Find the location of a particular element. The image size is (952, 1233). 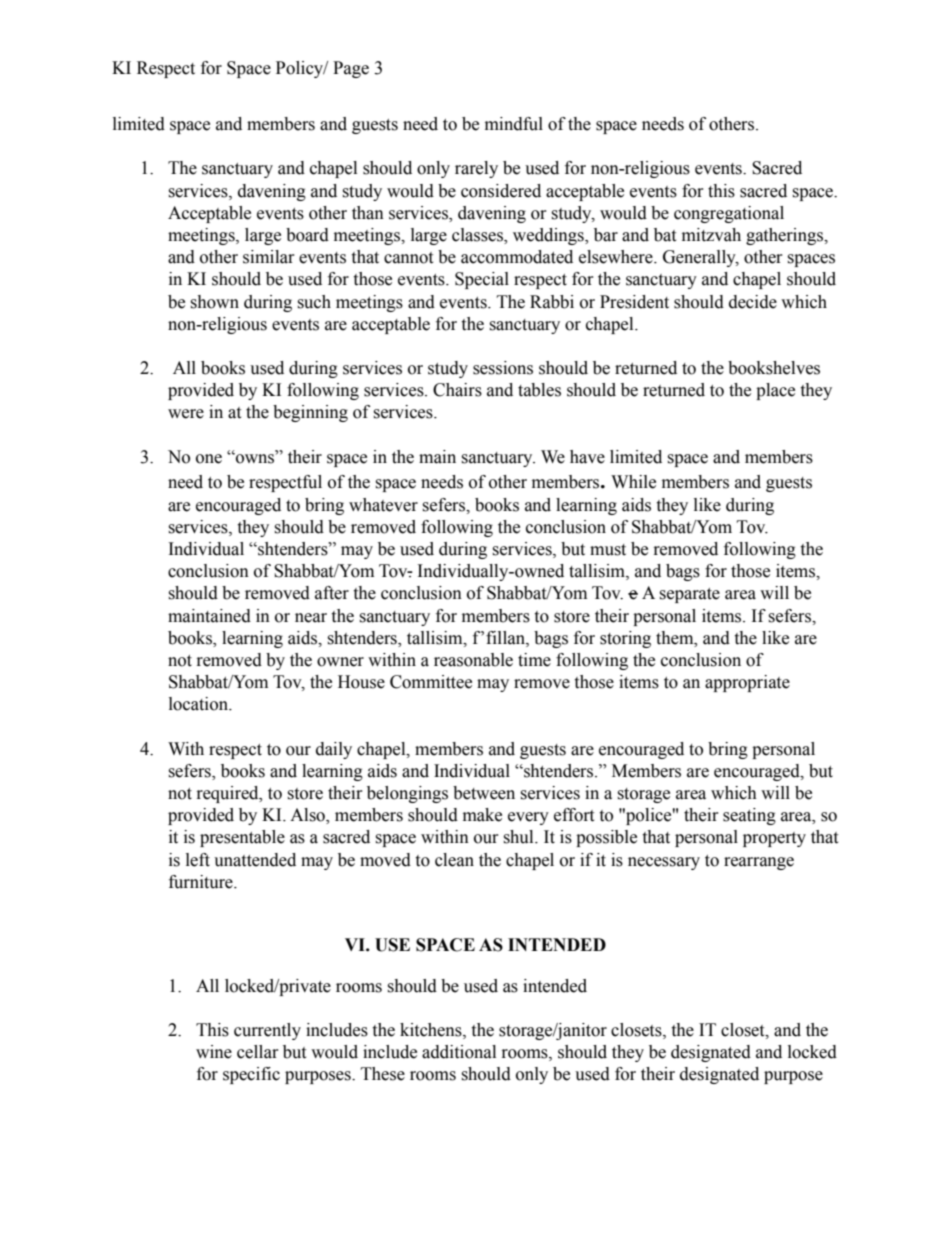

Chairs is located at coordinates (457, 390).
